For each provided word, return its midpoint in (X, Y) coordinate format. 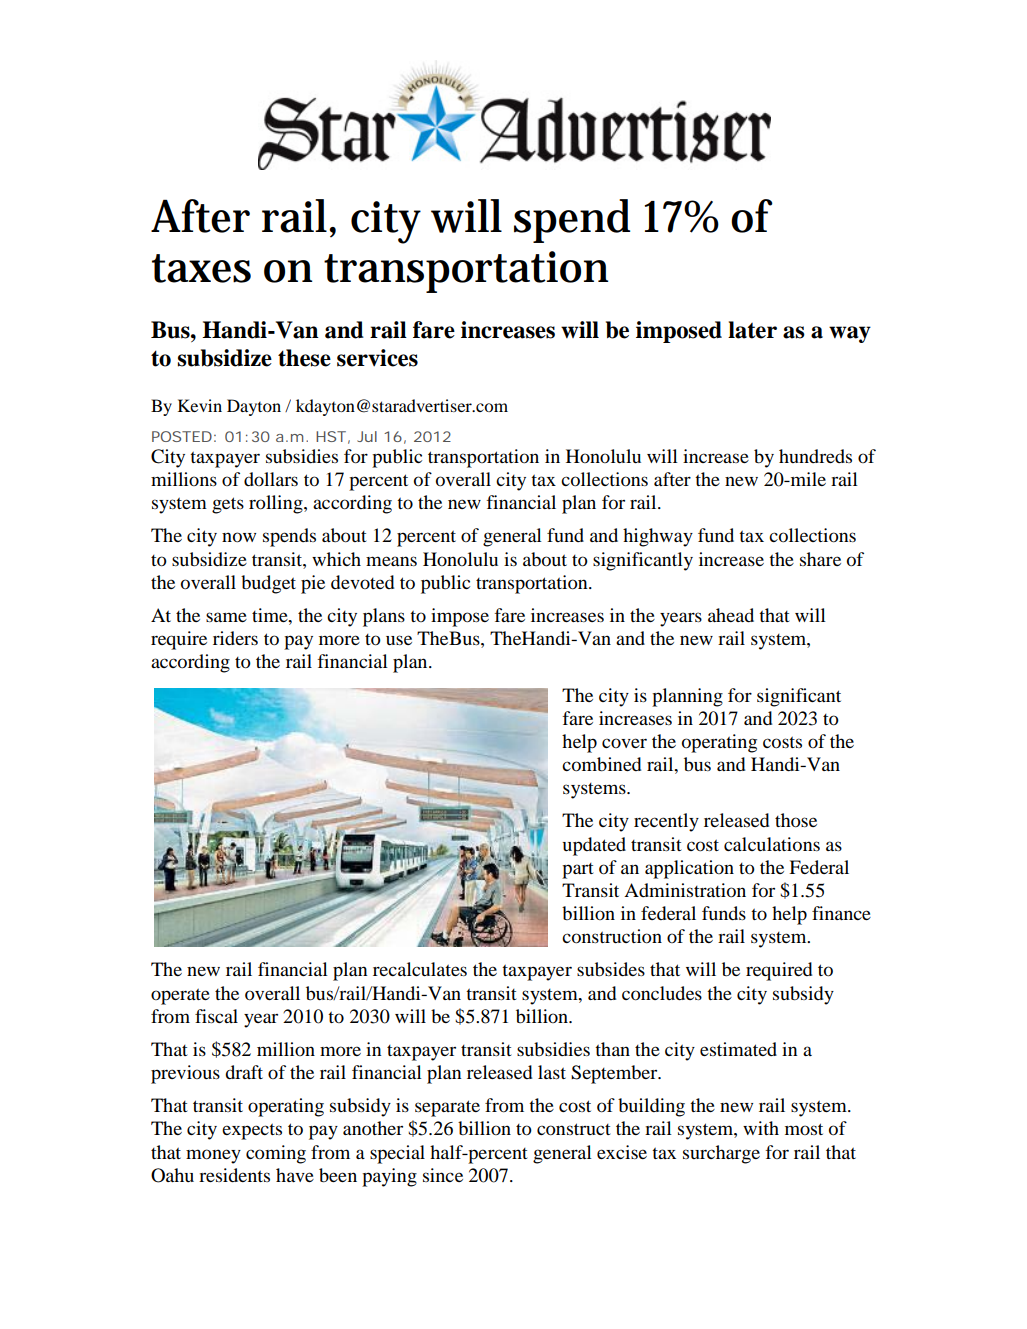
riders (235, 638)
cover (624, 743)
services (377, 358)
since (443, 1175)
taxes (201, 268)
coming (276, 1154)
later (752, 330)
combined (601, 764)
